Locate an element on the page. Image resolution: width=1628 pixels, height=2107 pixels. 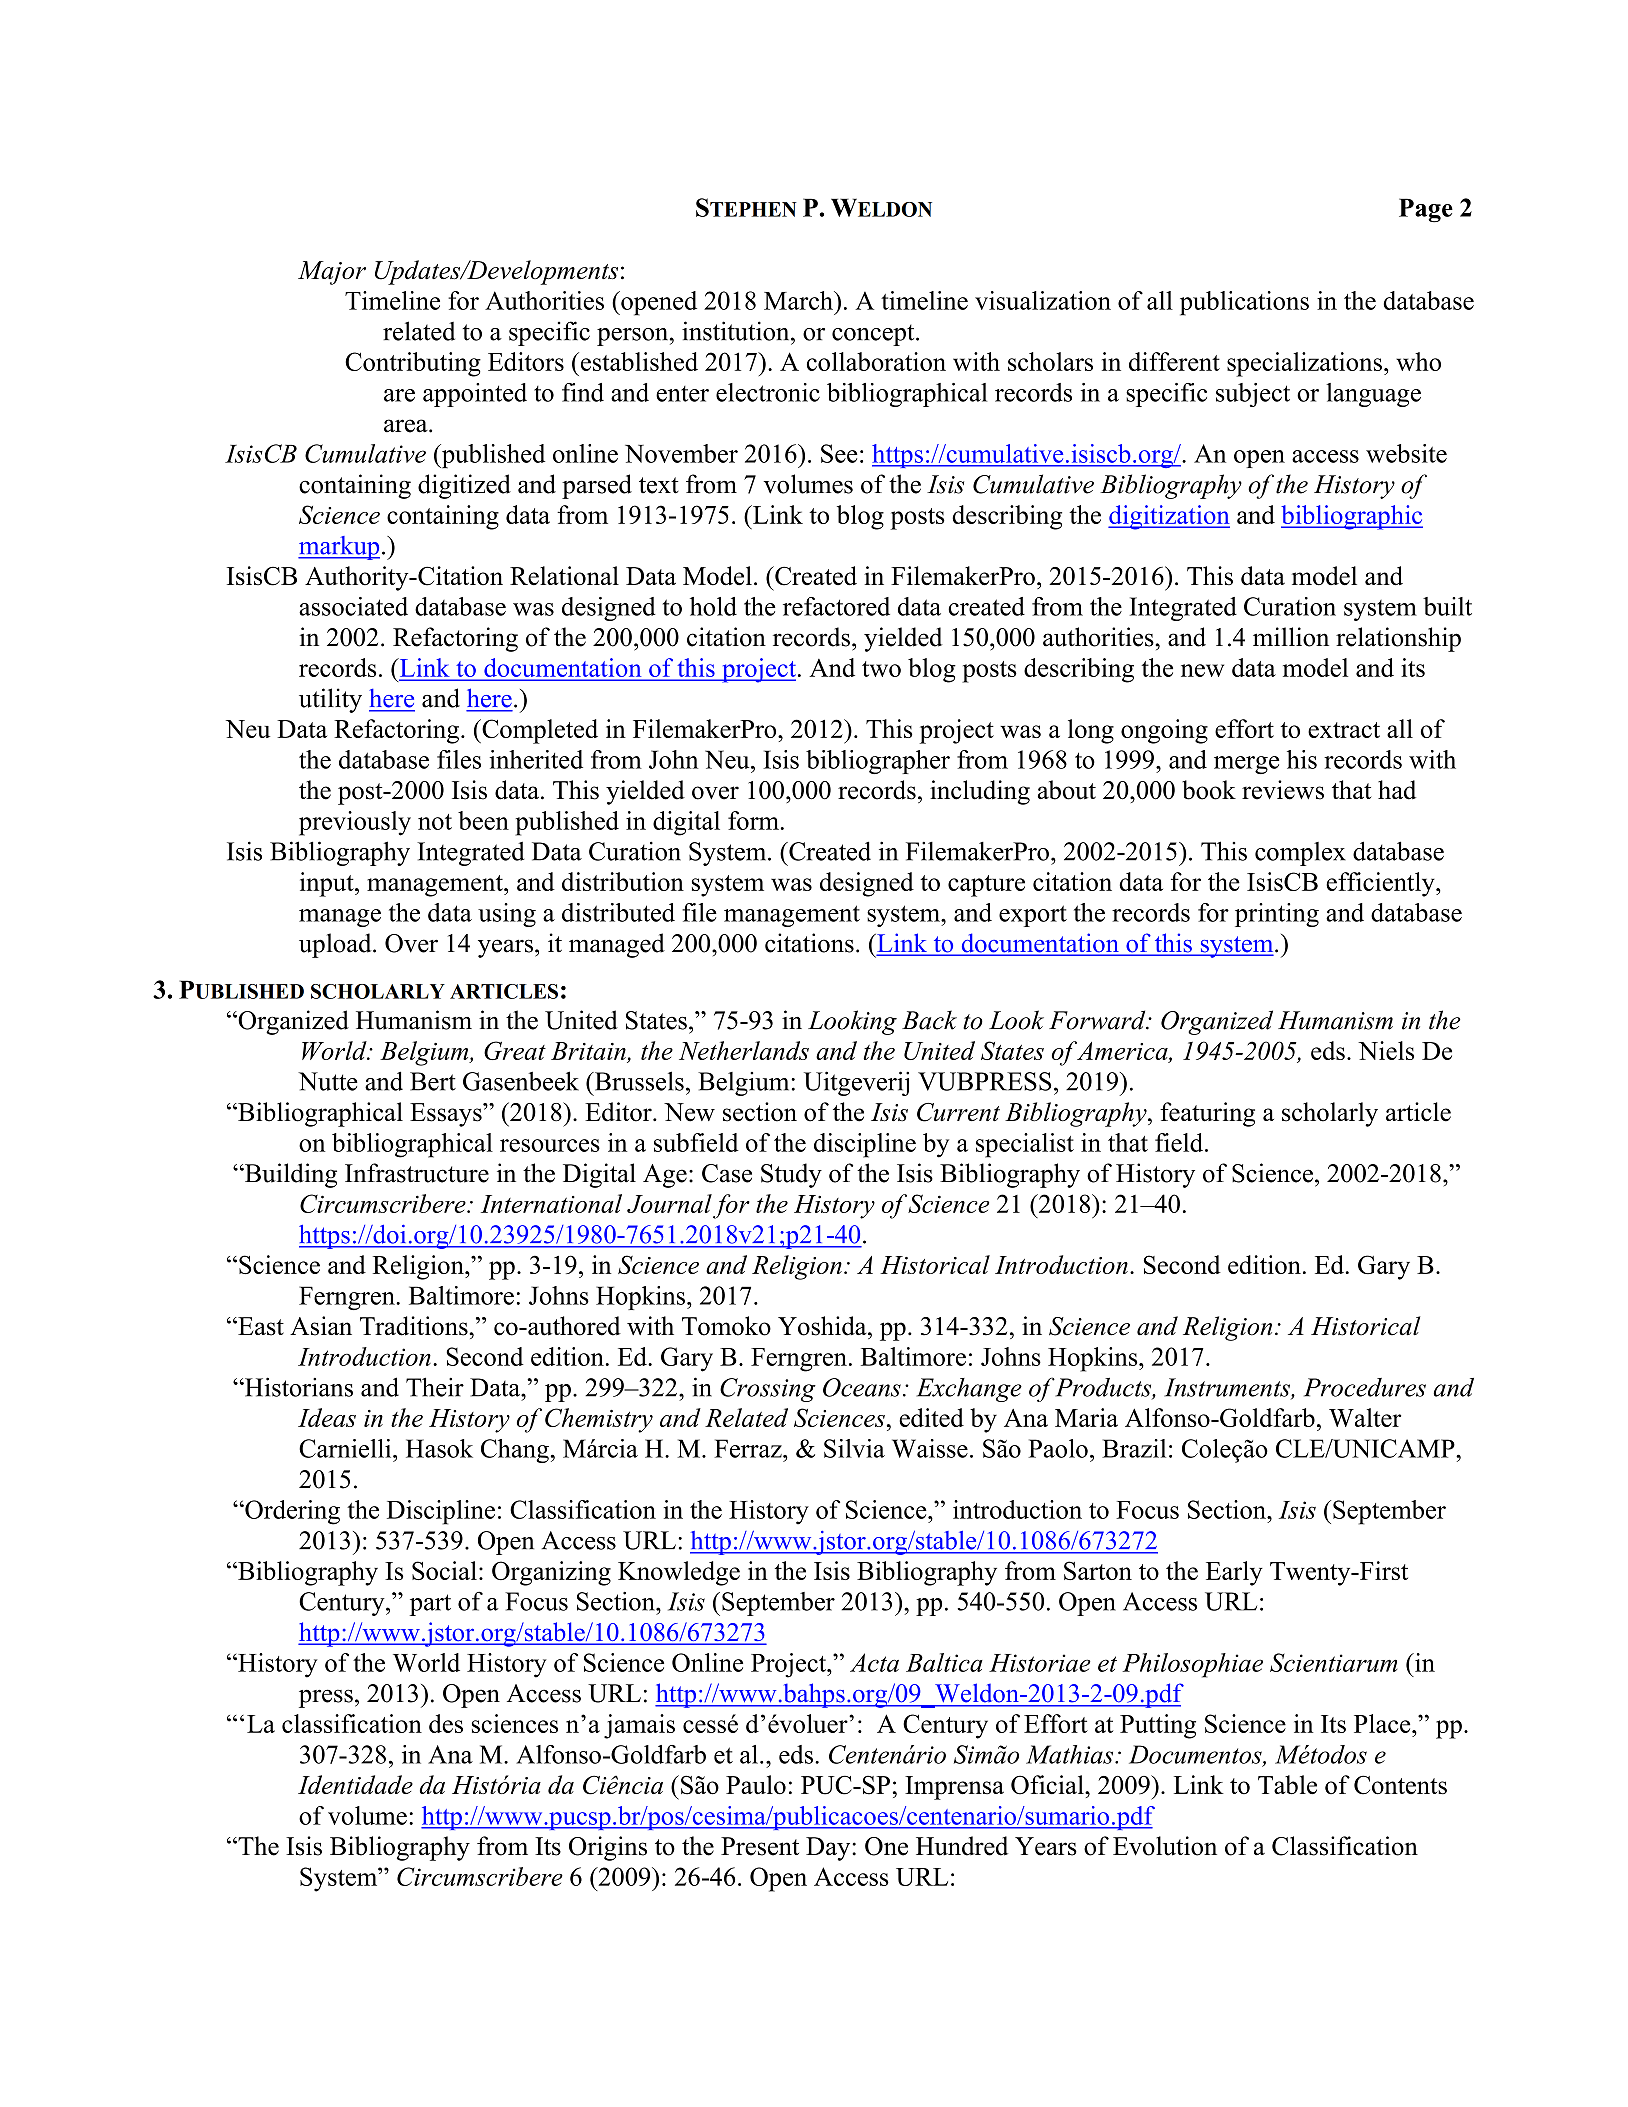
Yoshida is located at coordinates (823, 1326).
